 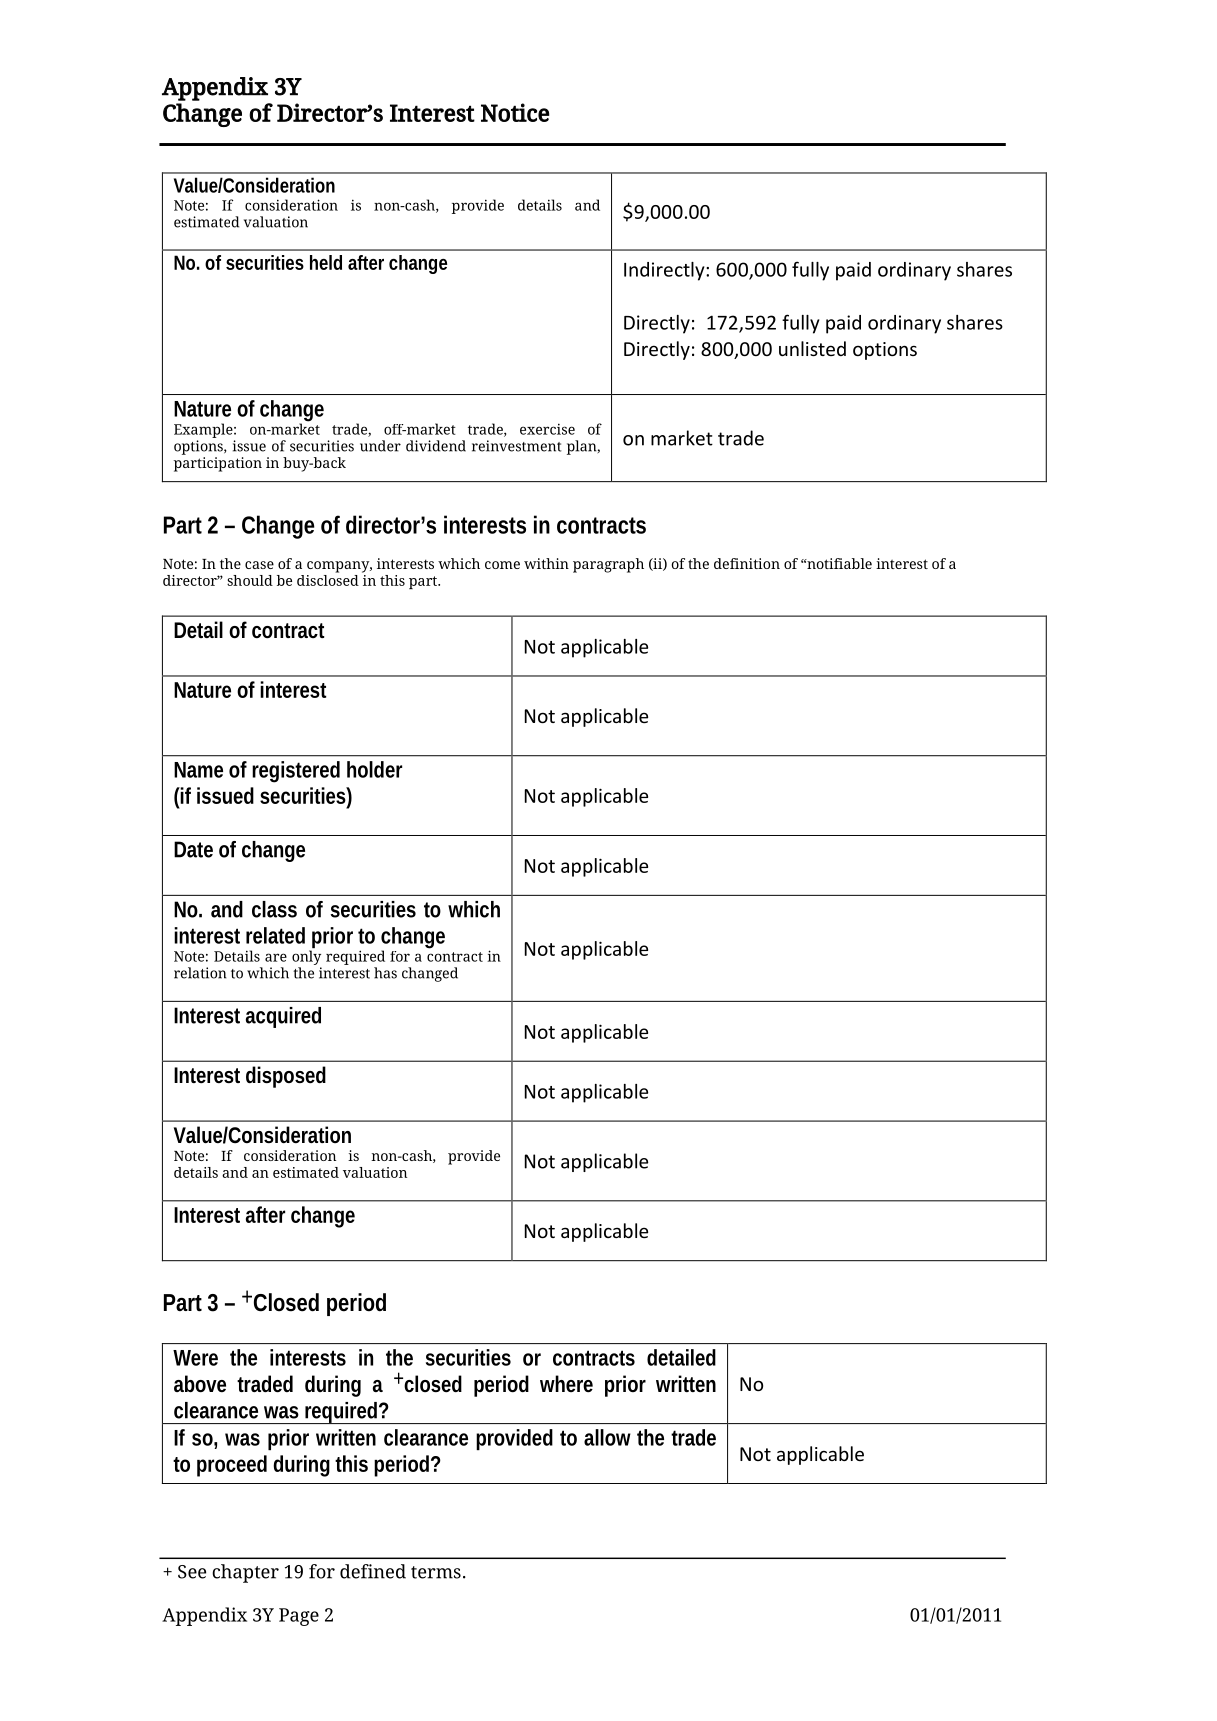 What do you see at coordinates (747, 563) in the screenshot?
I see `definition` at bounding box center [747, 563].
